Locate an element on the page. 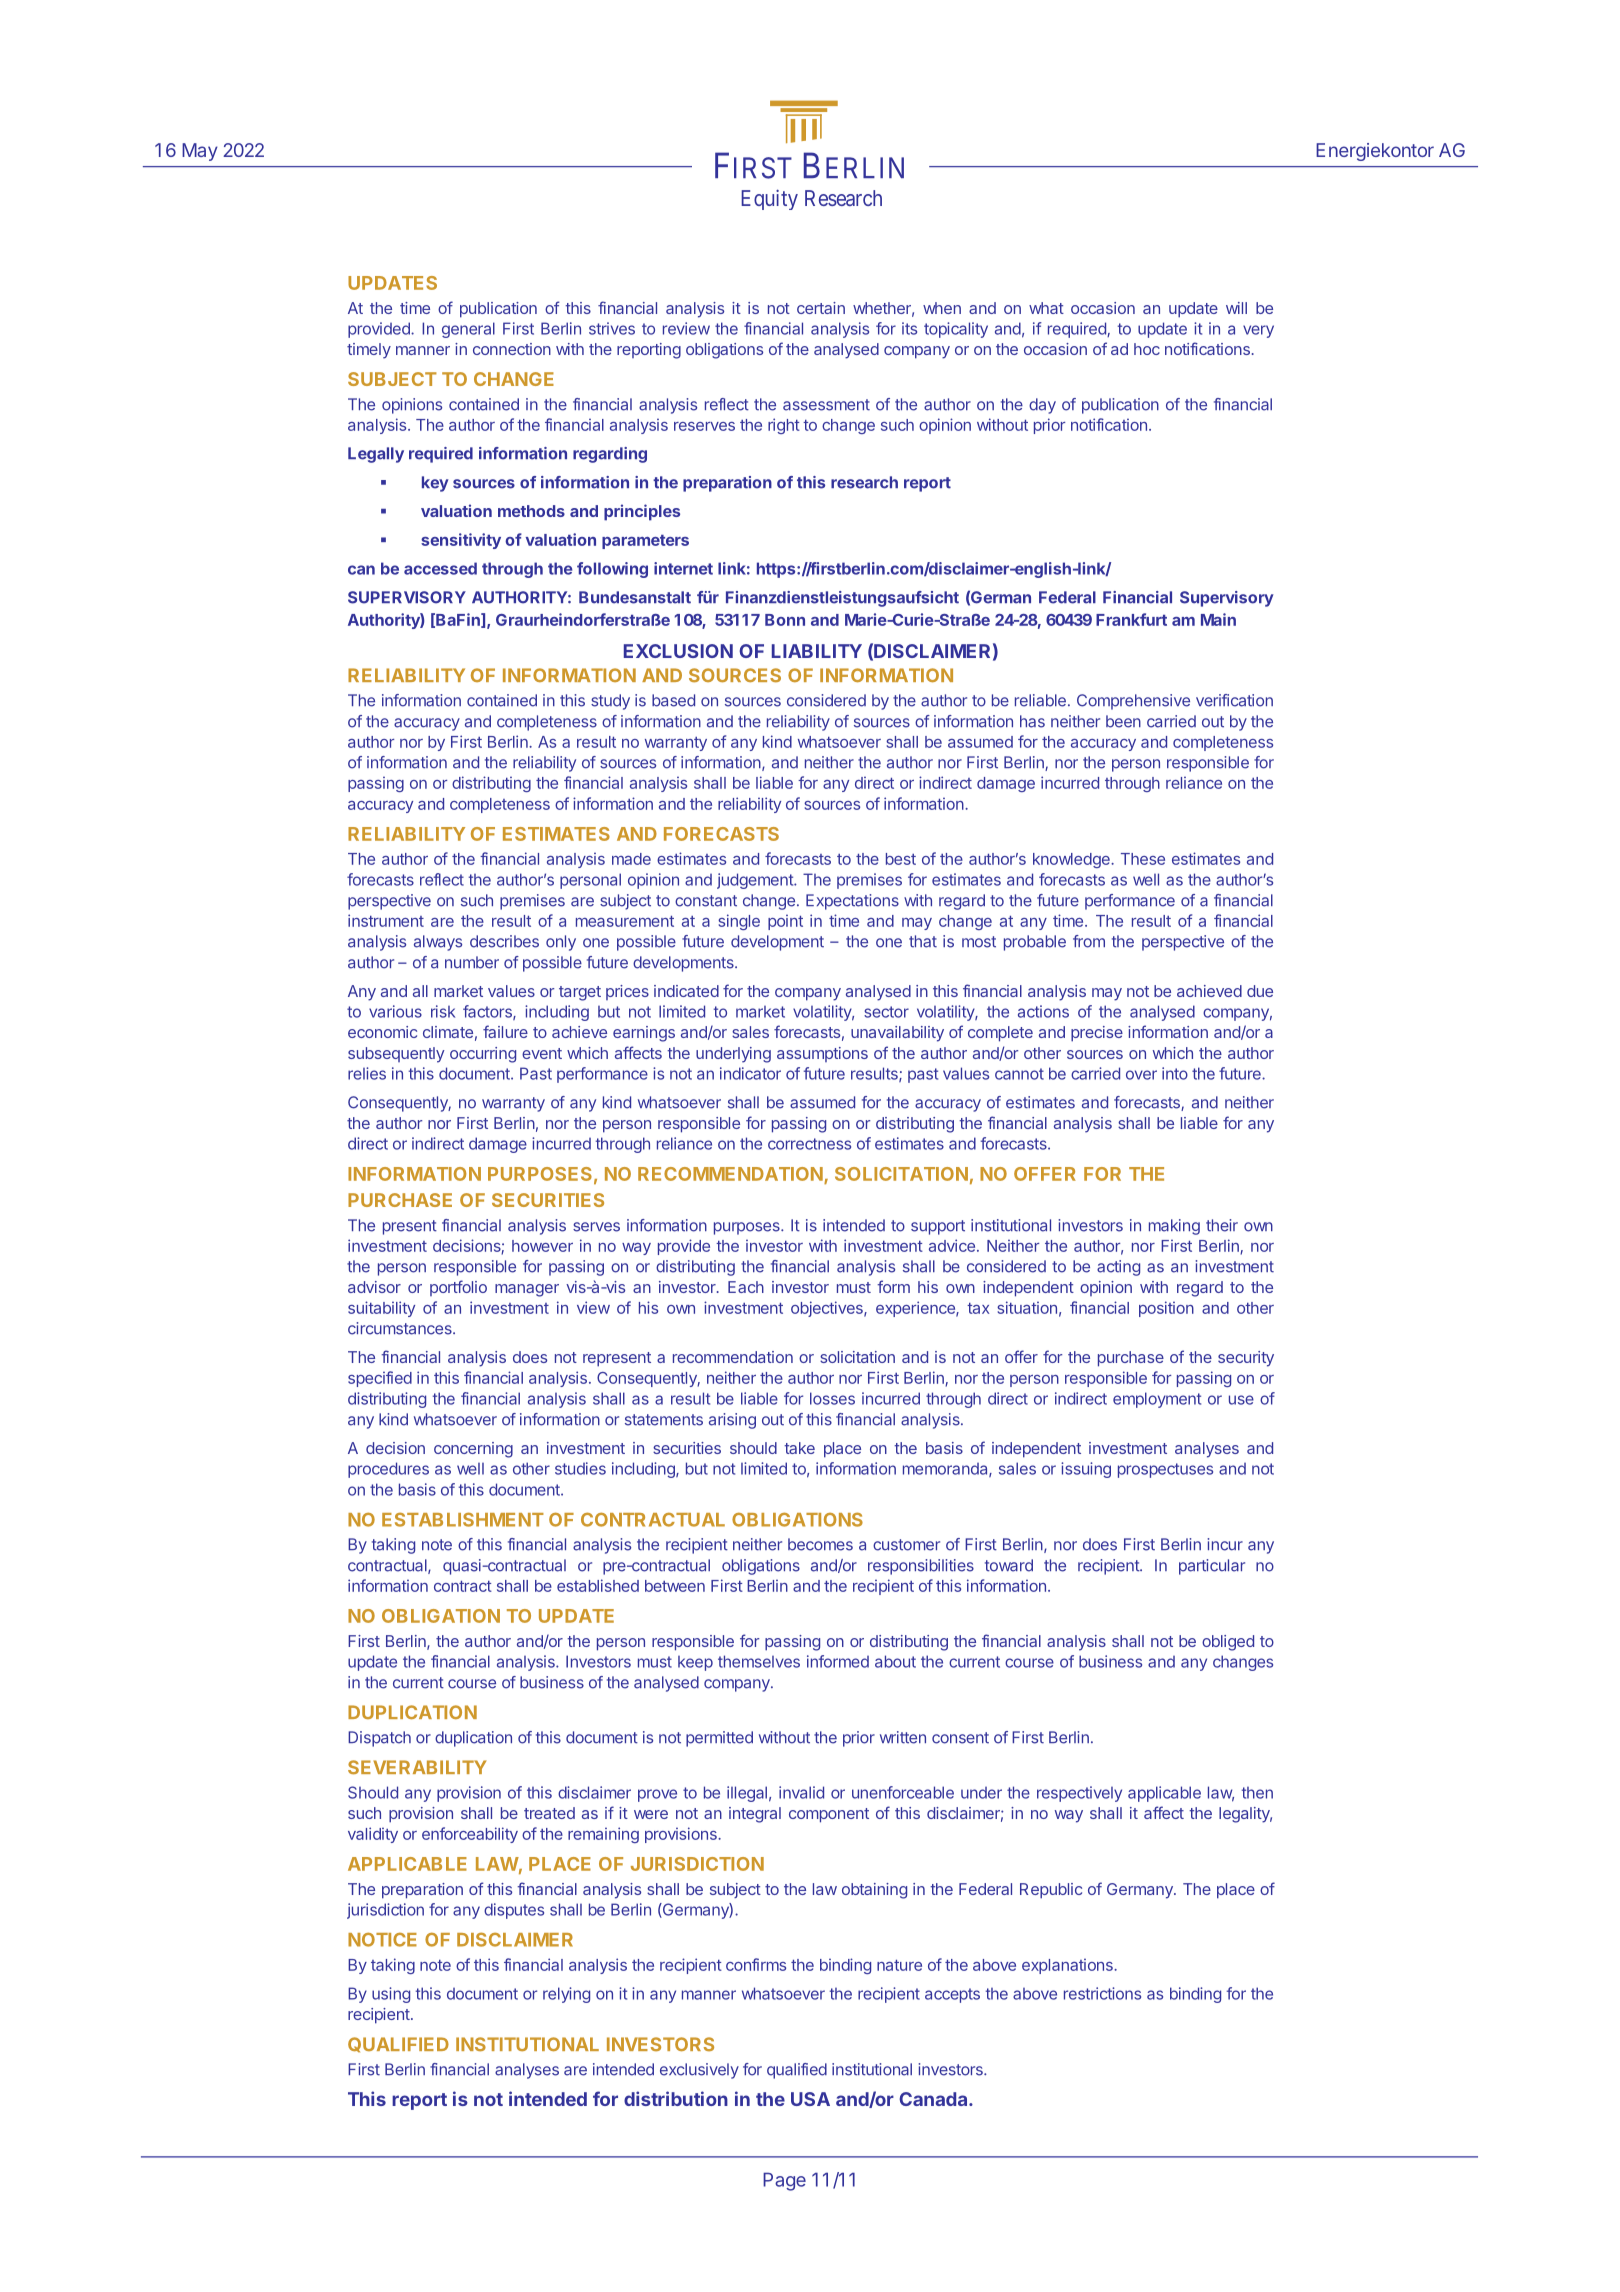 Image resolution: width=1620 pixels, height=2292 pixels. certain is located at coordinates (821, 308).
